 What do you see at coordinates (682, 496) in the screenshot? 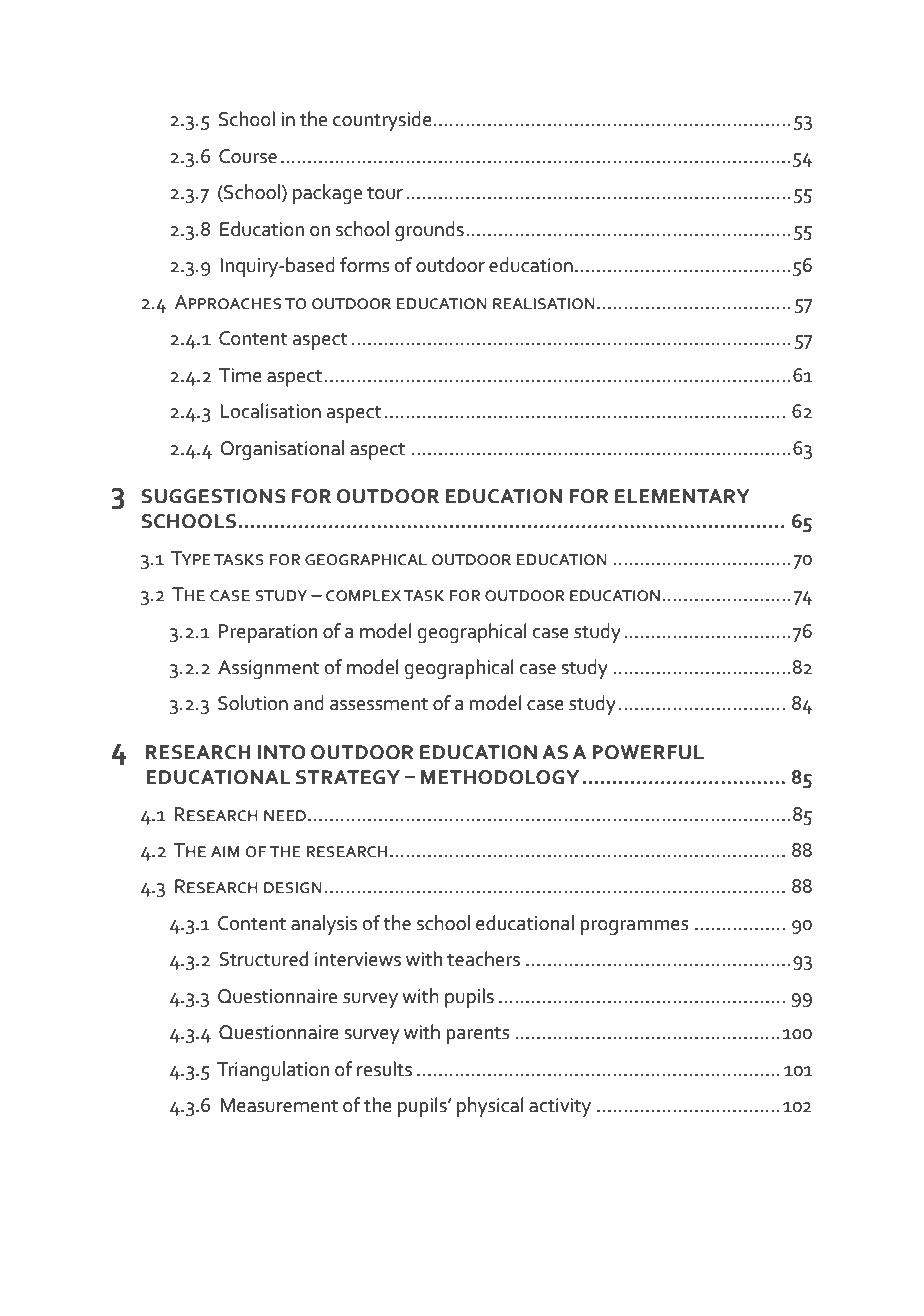
I see `ELEMENTARY` at bounding box center [682, 496].
